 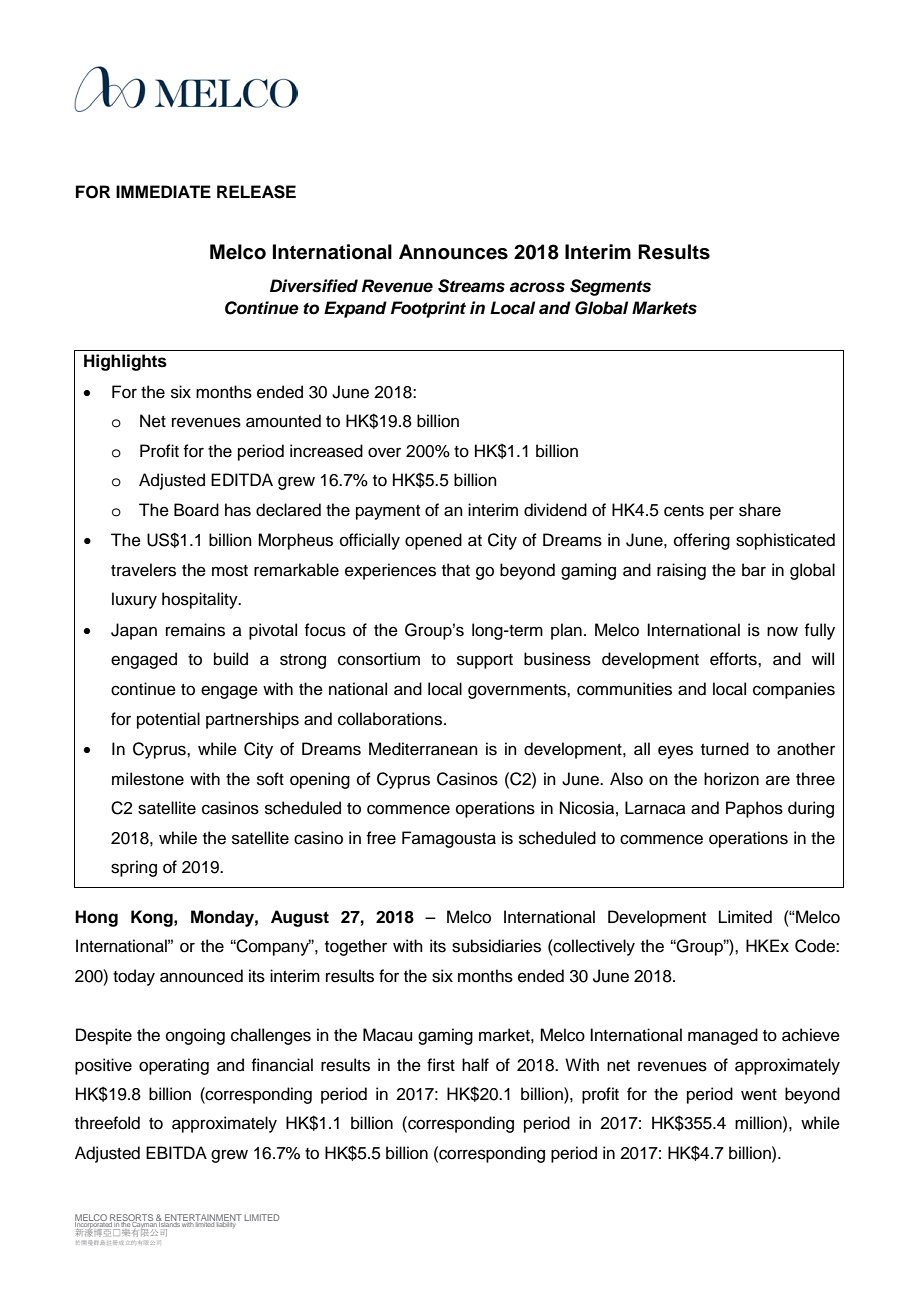 What do you see at coordinates (423, 749) in the image?
I see `Mediterranean` at bounding box center [423, 749].
